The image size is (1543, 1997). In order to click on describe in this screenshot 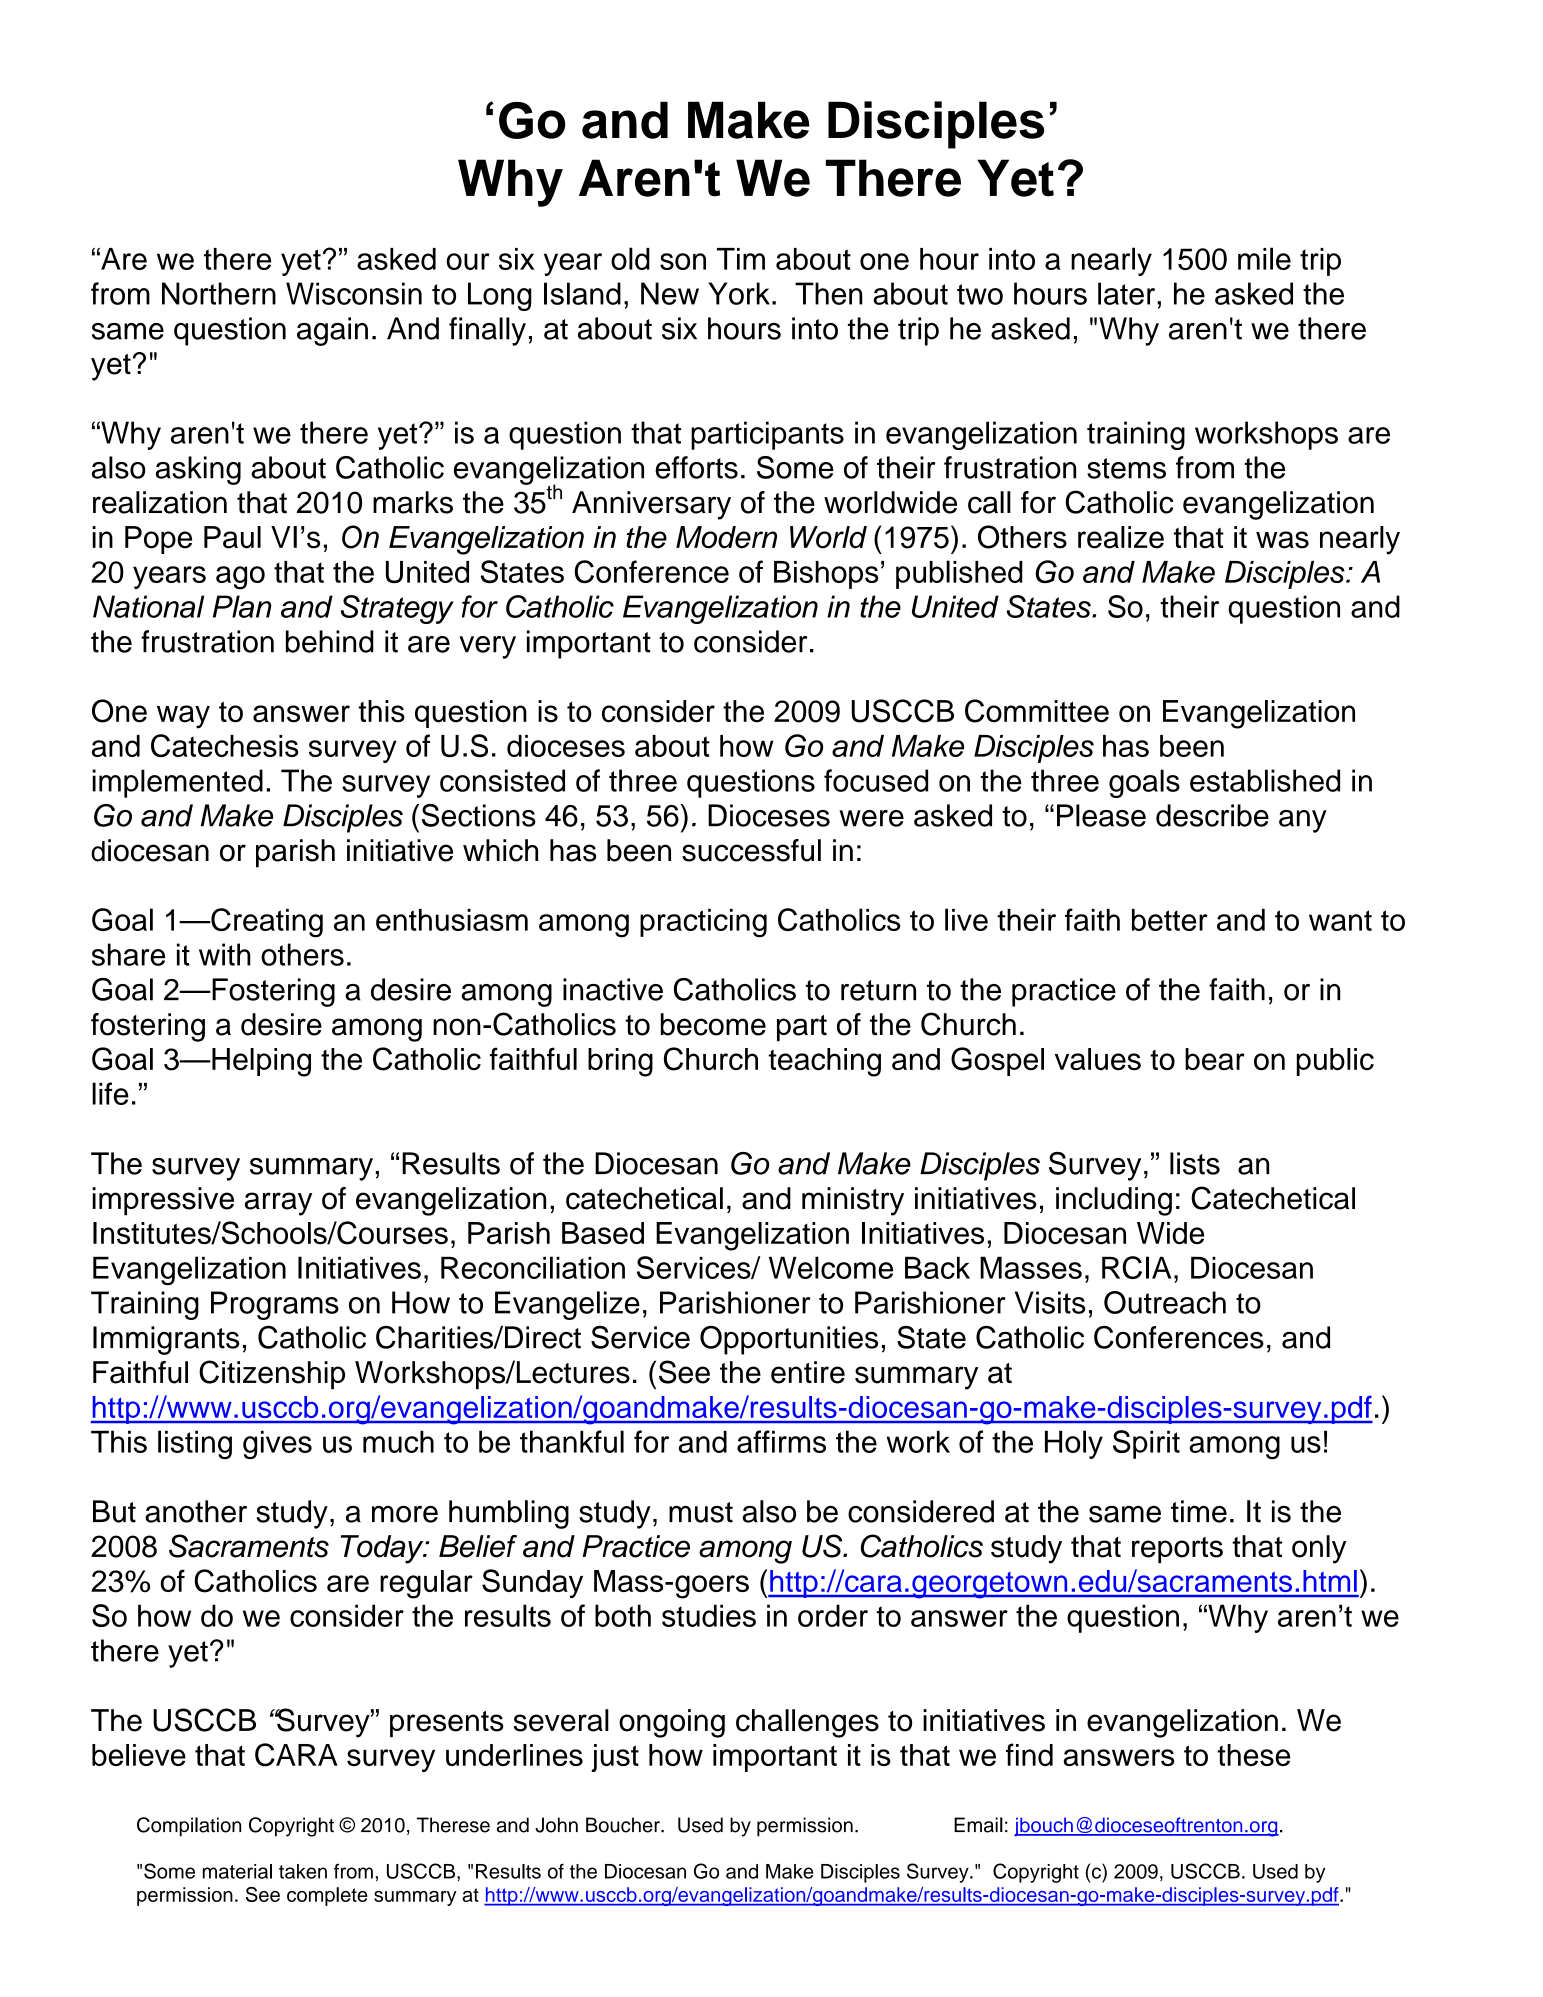, I will do `click(1212, 815)`.
